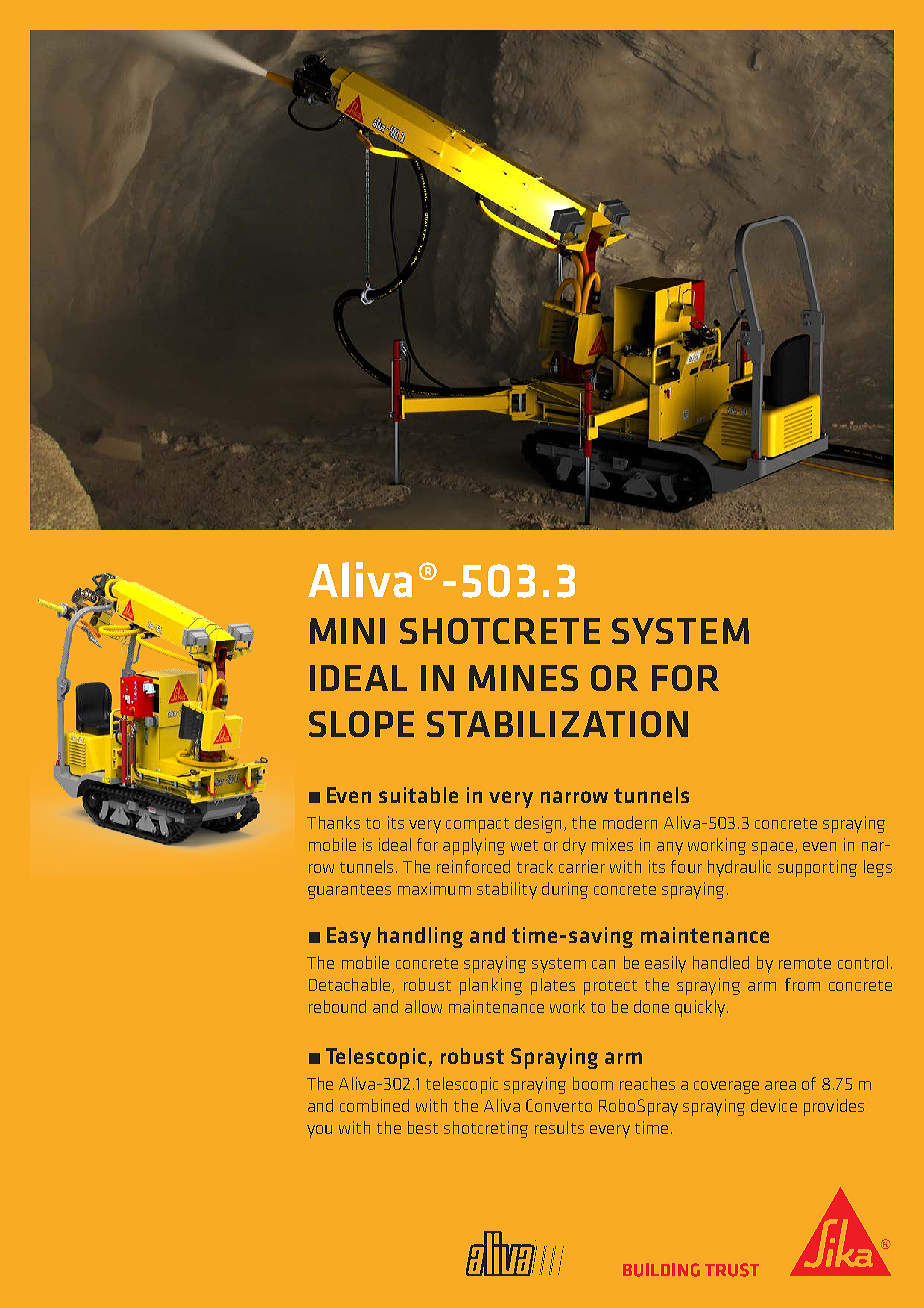  Describe the element at coordinates (603, 964) in the image. I see `can` at that location.
